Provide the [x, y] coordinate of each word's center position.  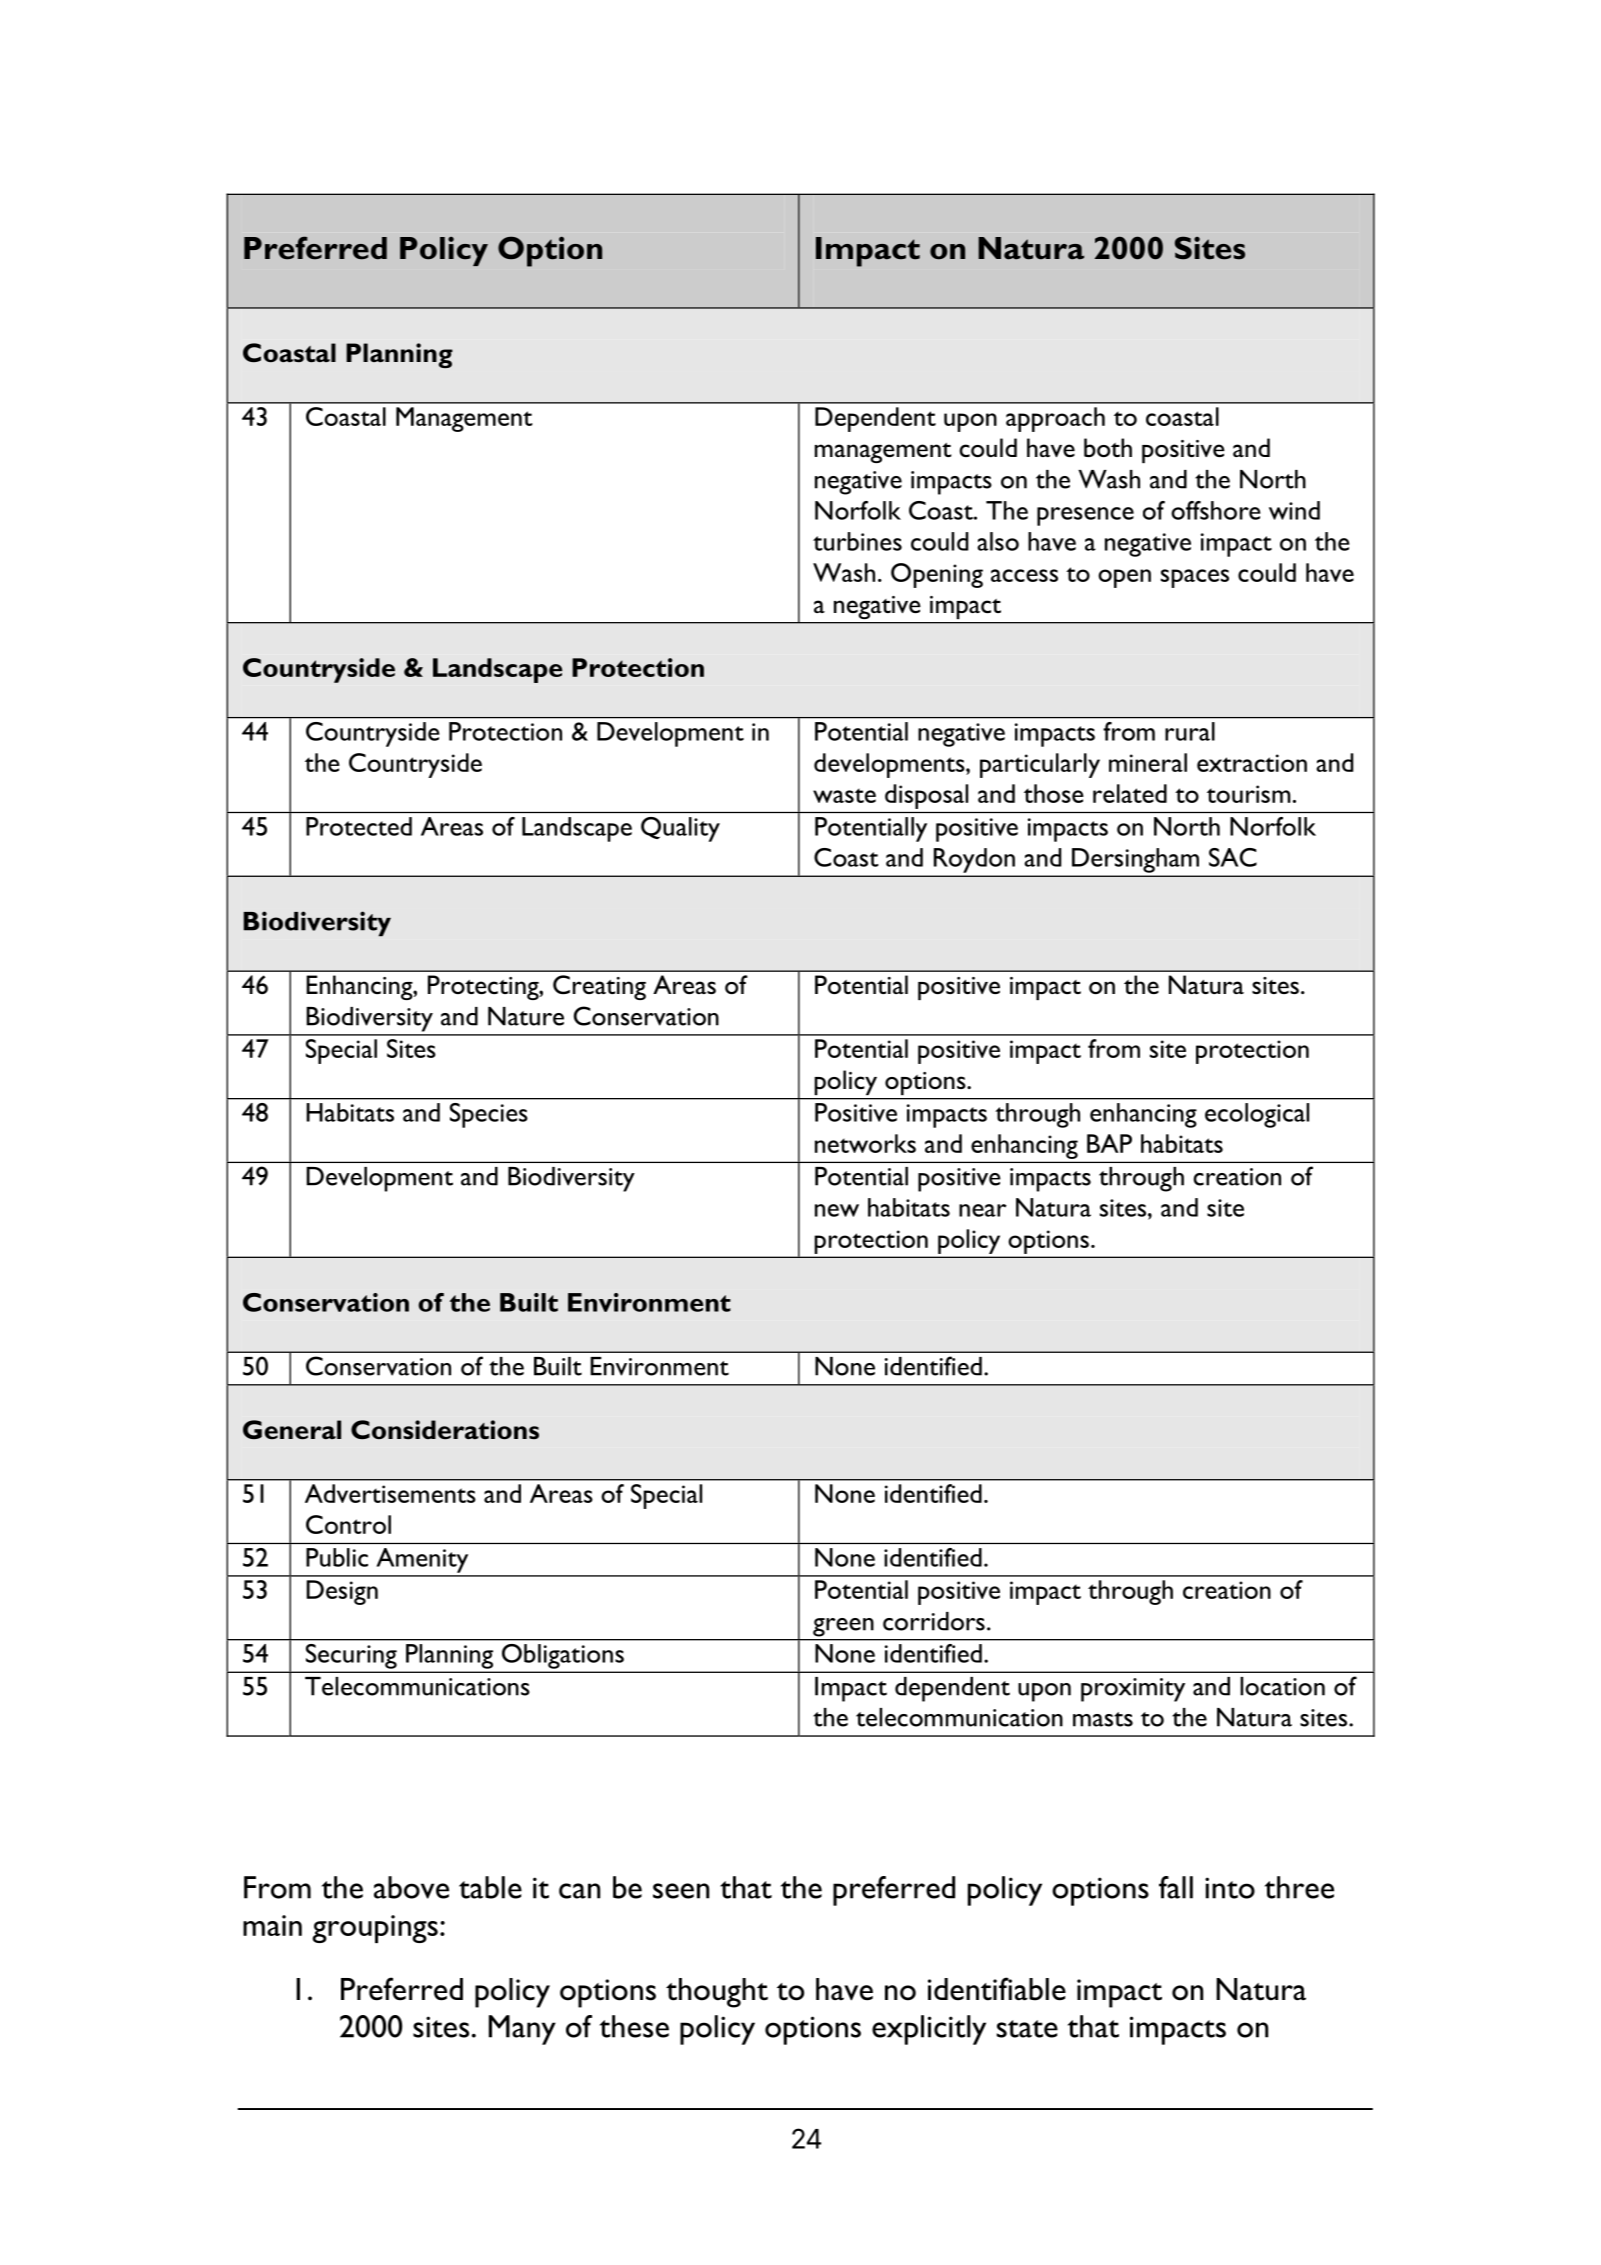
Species [488, 1115]
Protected [359, 826]
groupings [375, 1929]
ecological [1257, 1115]
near [983, 1210]
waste [844, 795]
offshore [1216, 510]
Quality [680, 829]
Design [342, 1592]
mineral [1148, 762]
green [843, 1627]
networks [865, 1143]
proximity [1133, 1690]
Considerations [445, 1430]
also [998, 541]
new [837, 1210]
